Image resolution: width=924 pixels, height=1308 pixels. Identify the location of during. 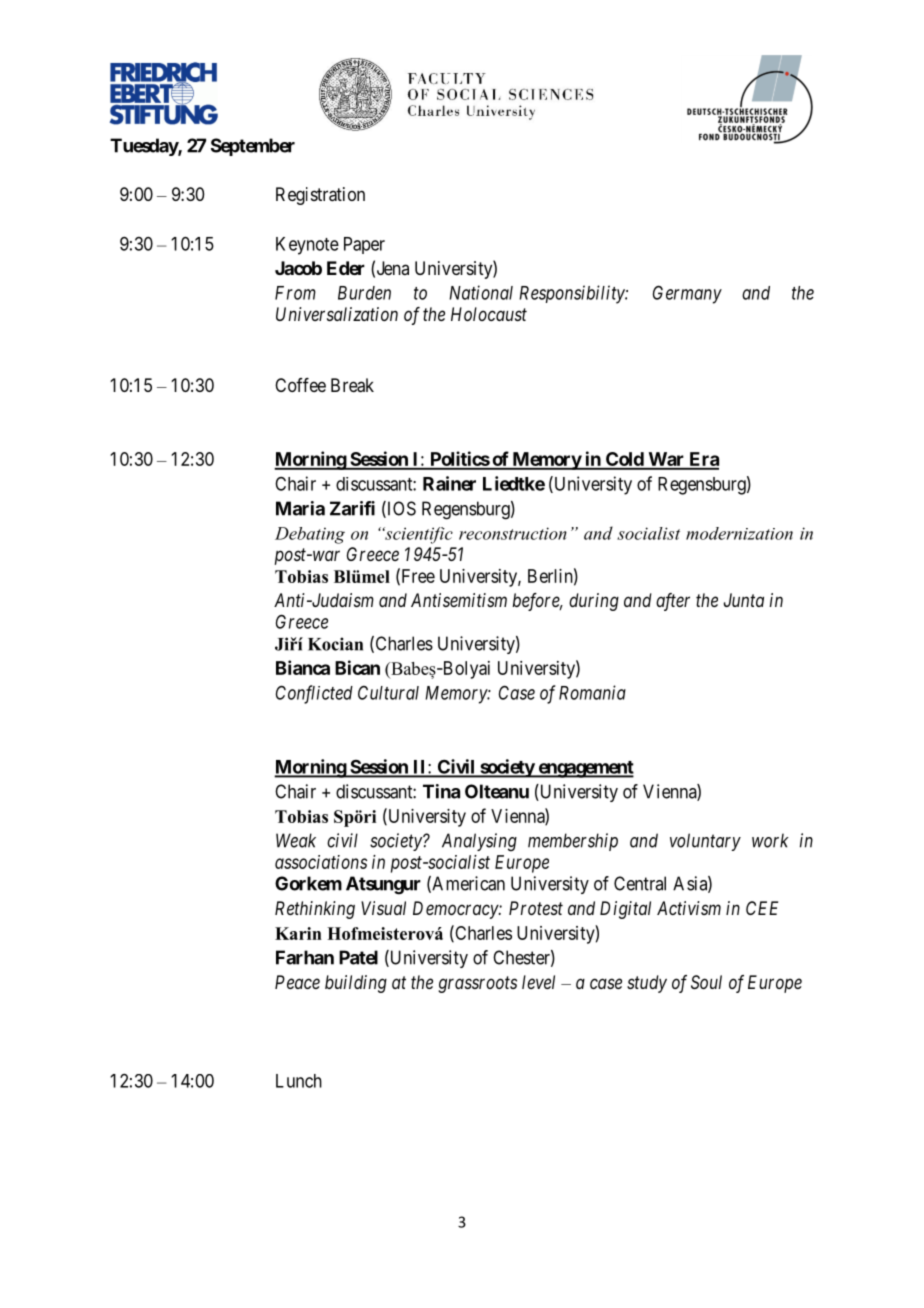
(594, 602).
